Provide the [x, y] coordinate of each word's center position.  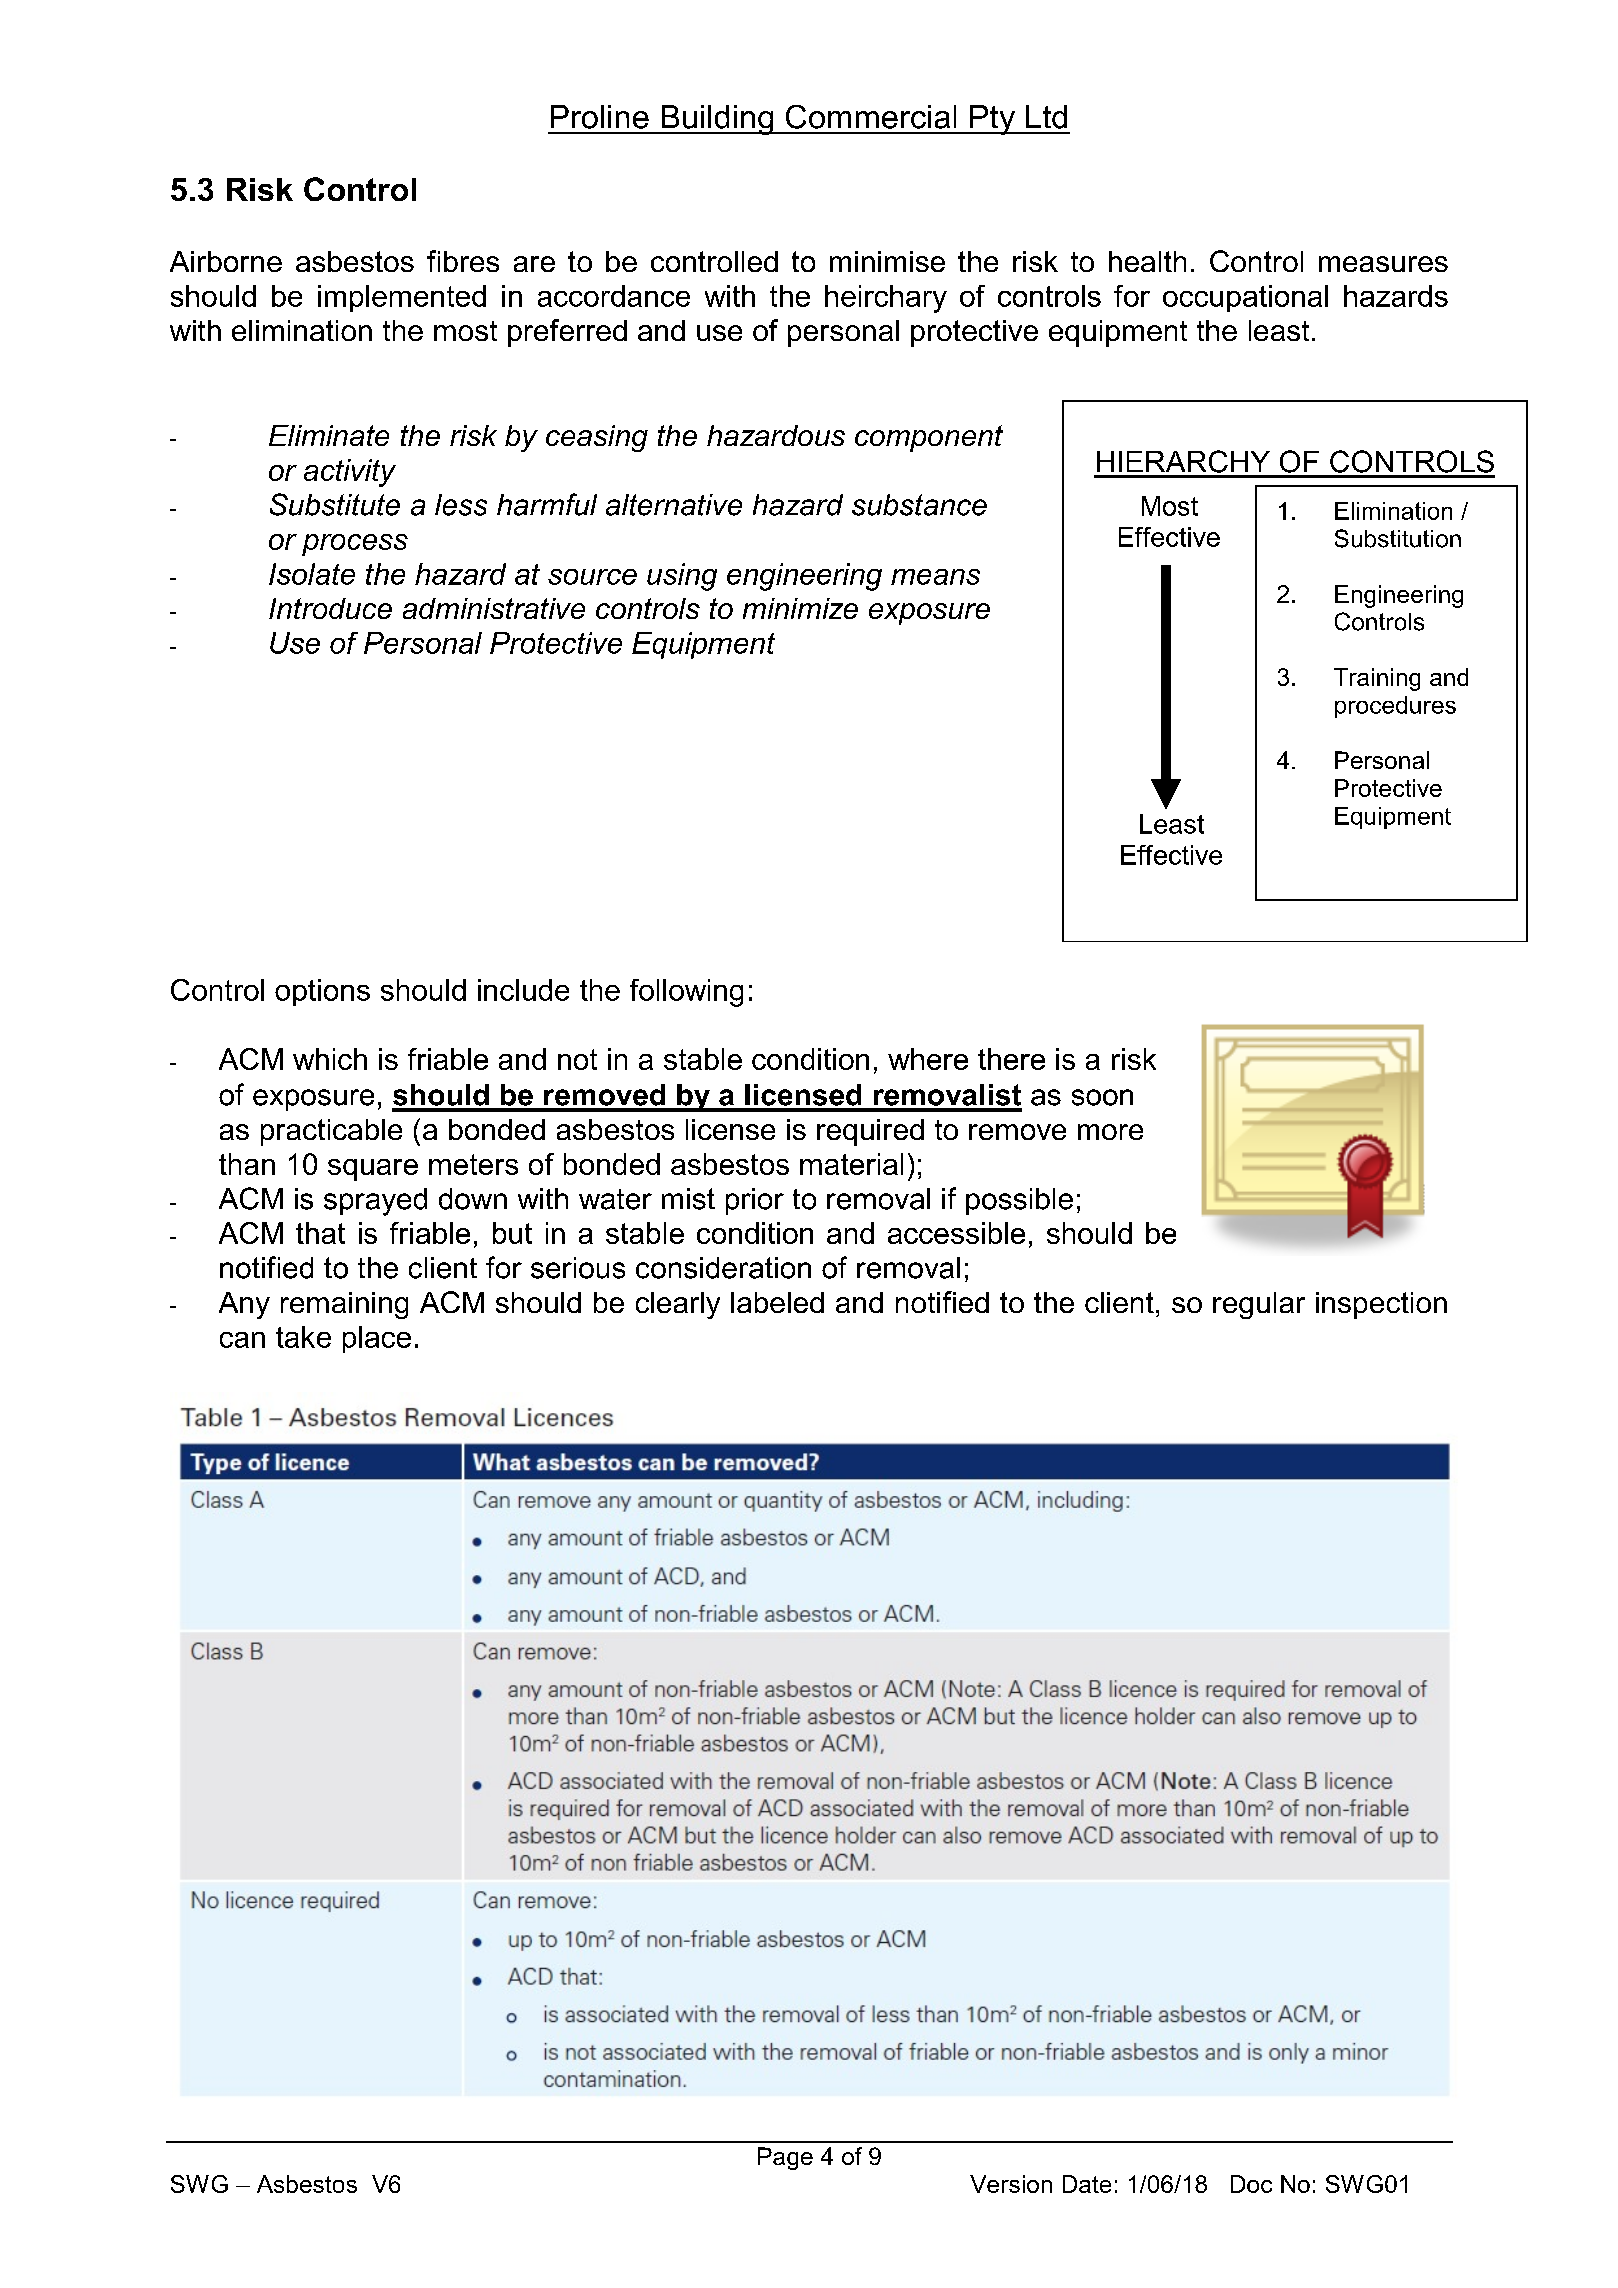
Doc [1251, 2184]
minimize [800, 608]
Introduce [330, 608]
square [373, 1170]
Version [1011, 2184]
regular [1259, 1305]
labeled [777, 1302]
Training [1377, 679]
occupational [1245, 298]
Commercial [871, 117]
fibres [463, 261]
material [851, 1164]
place [377, 1339]
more [1110, 1132]
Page [785, 2158]
